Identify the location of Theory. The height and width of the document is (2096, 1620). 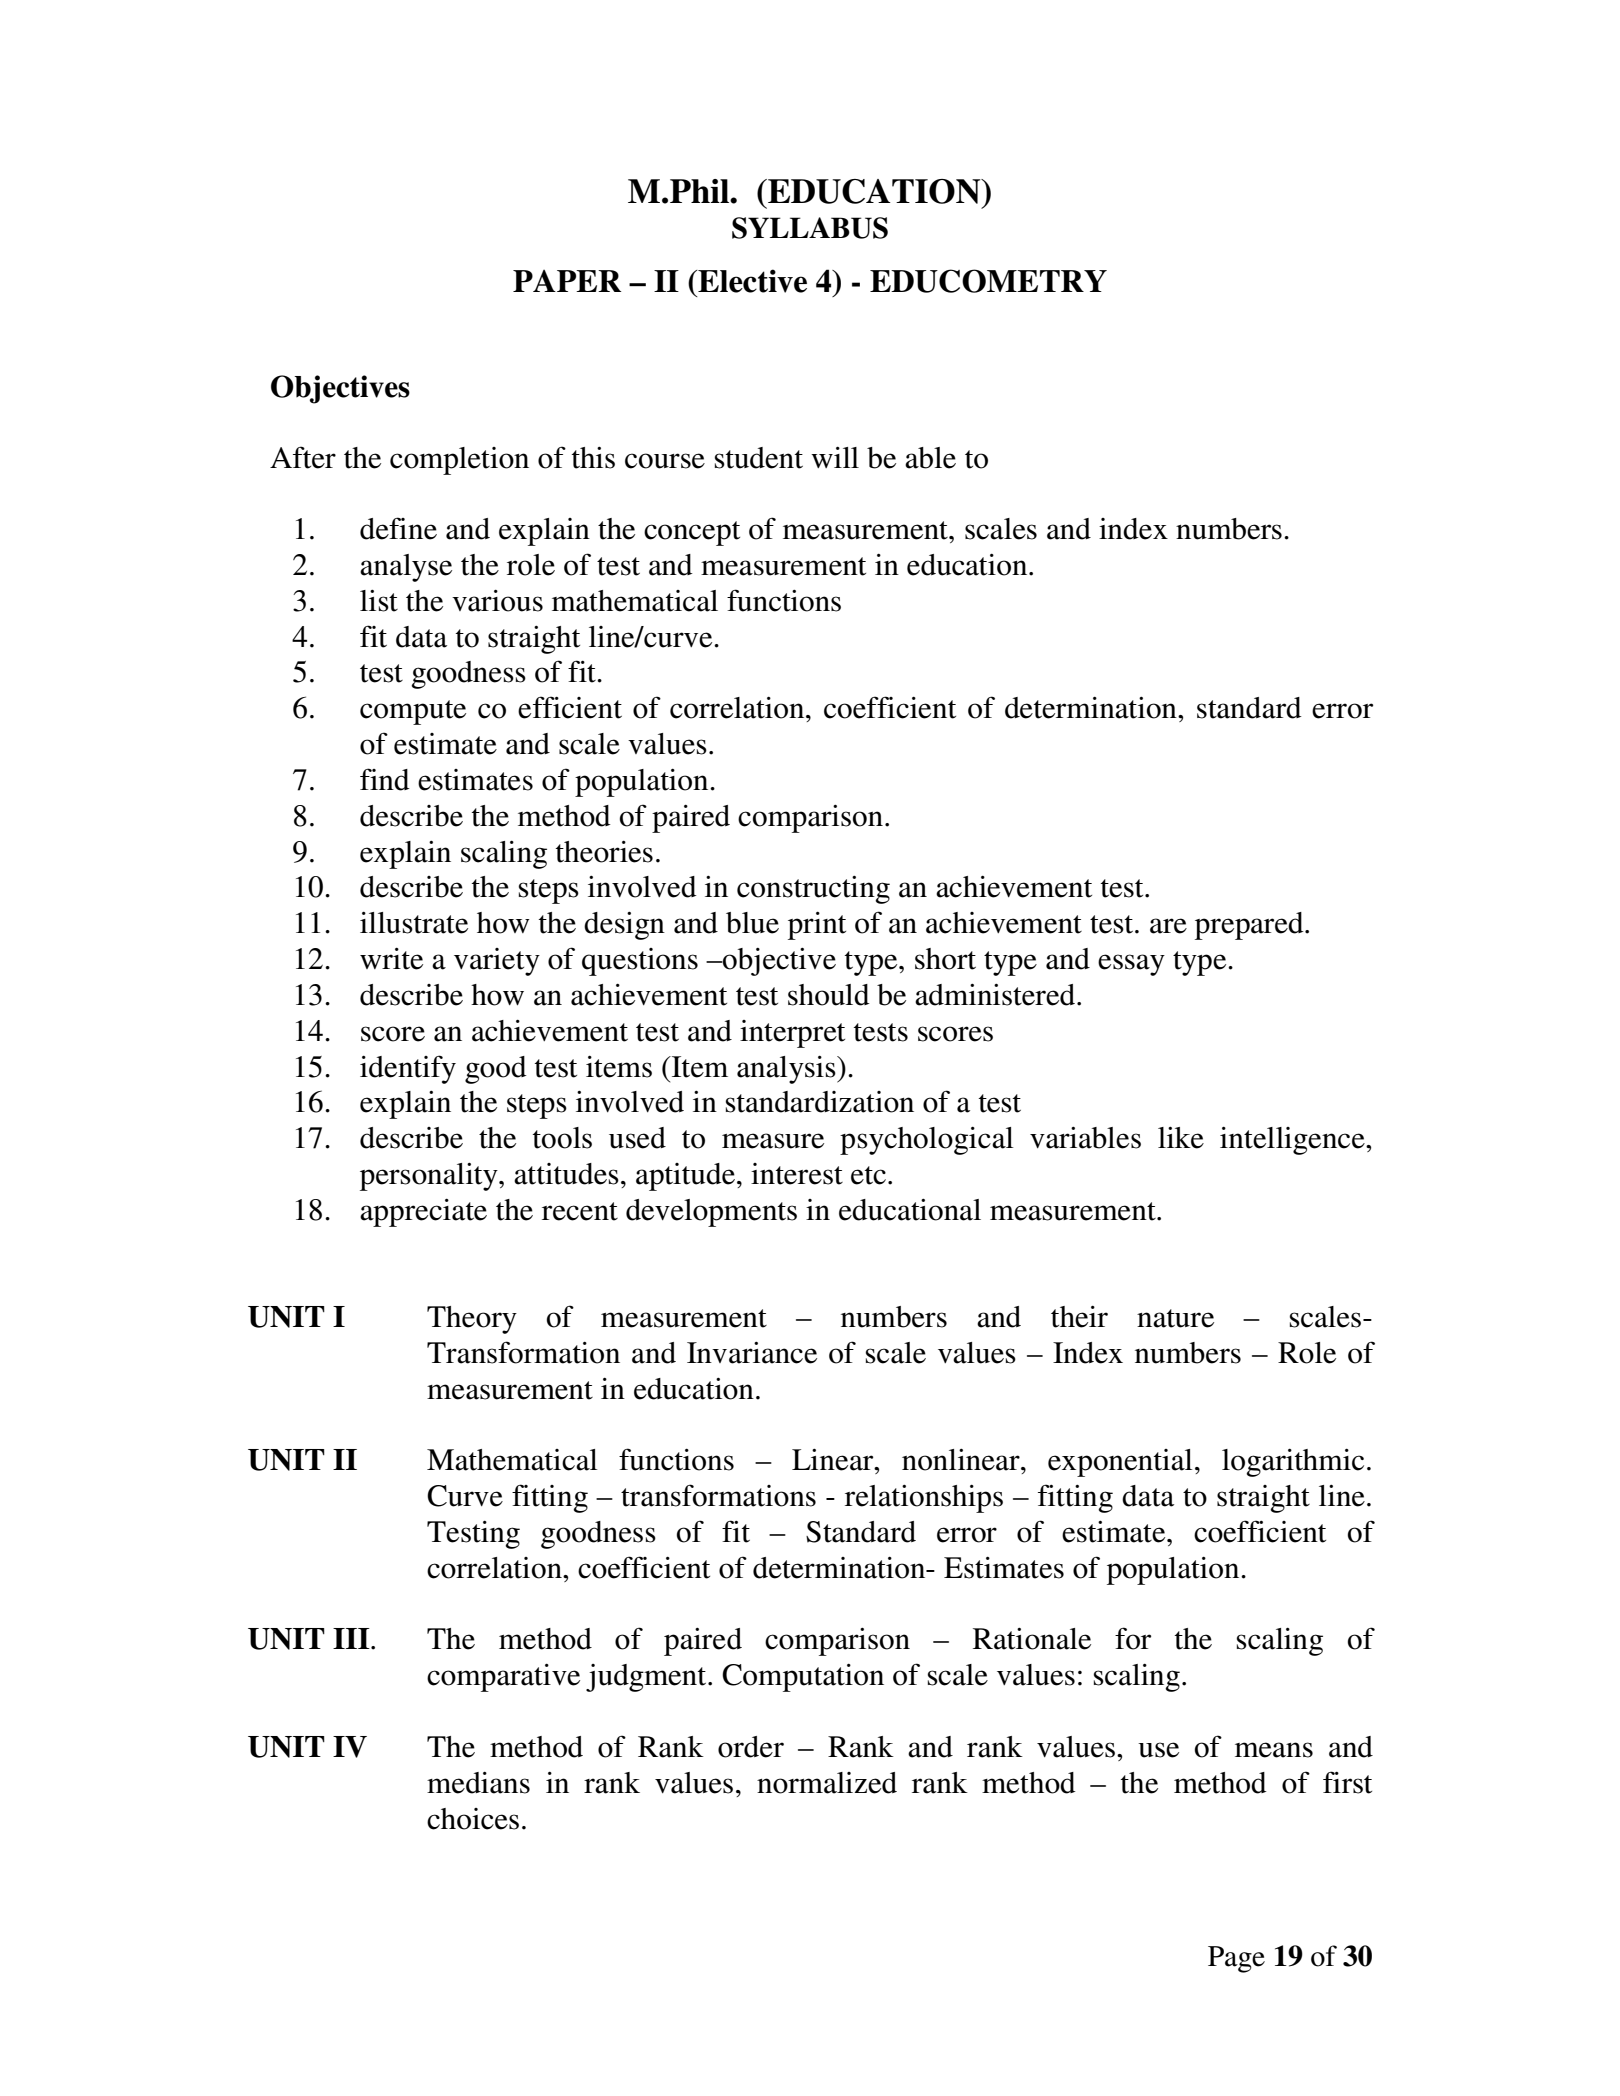
(472, 1320).
